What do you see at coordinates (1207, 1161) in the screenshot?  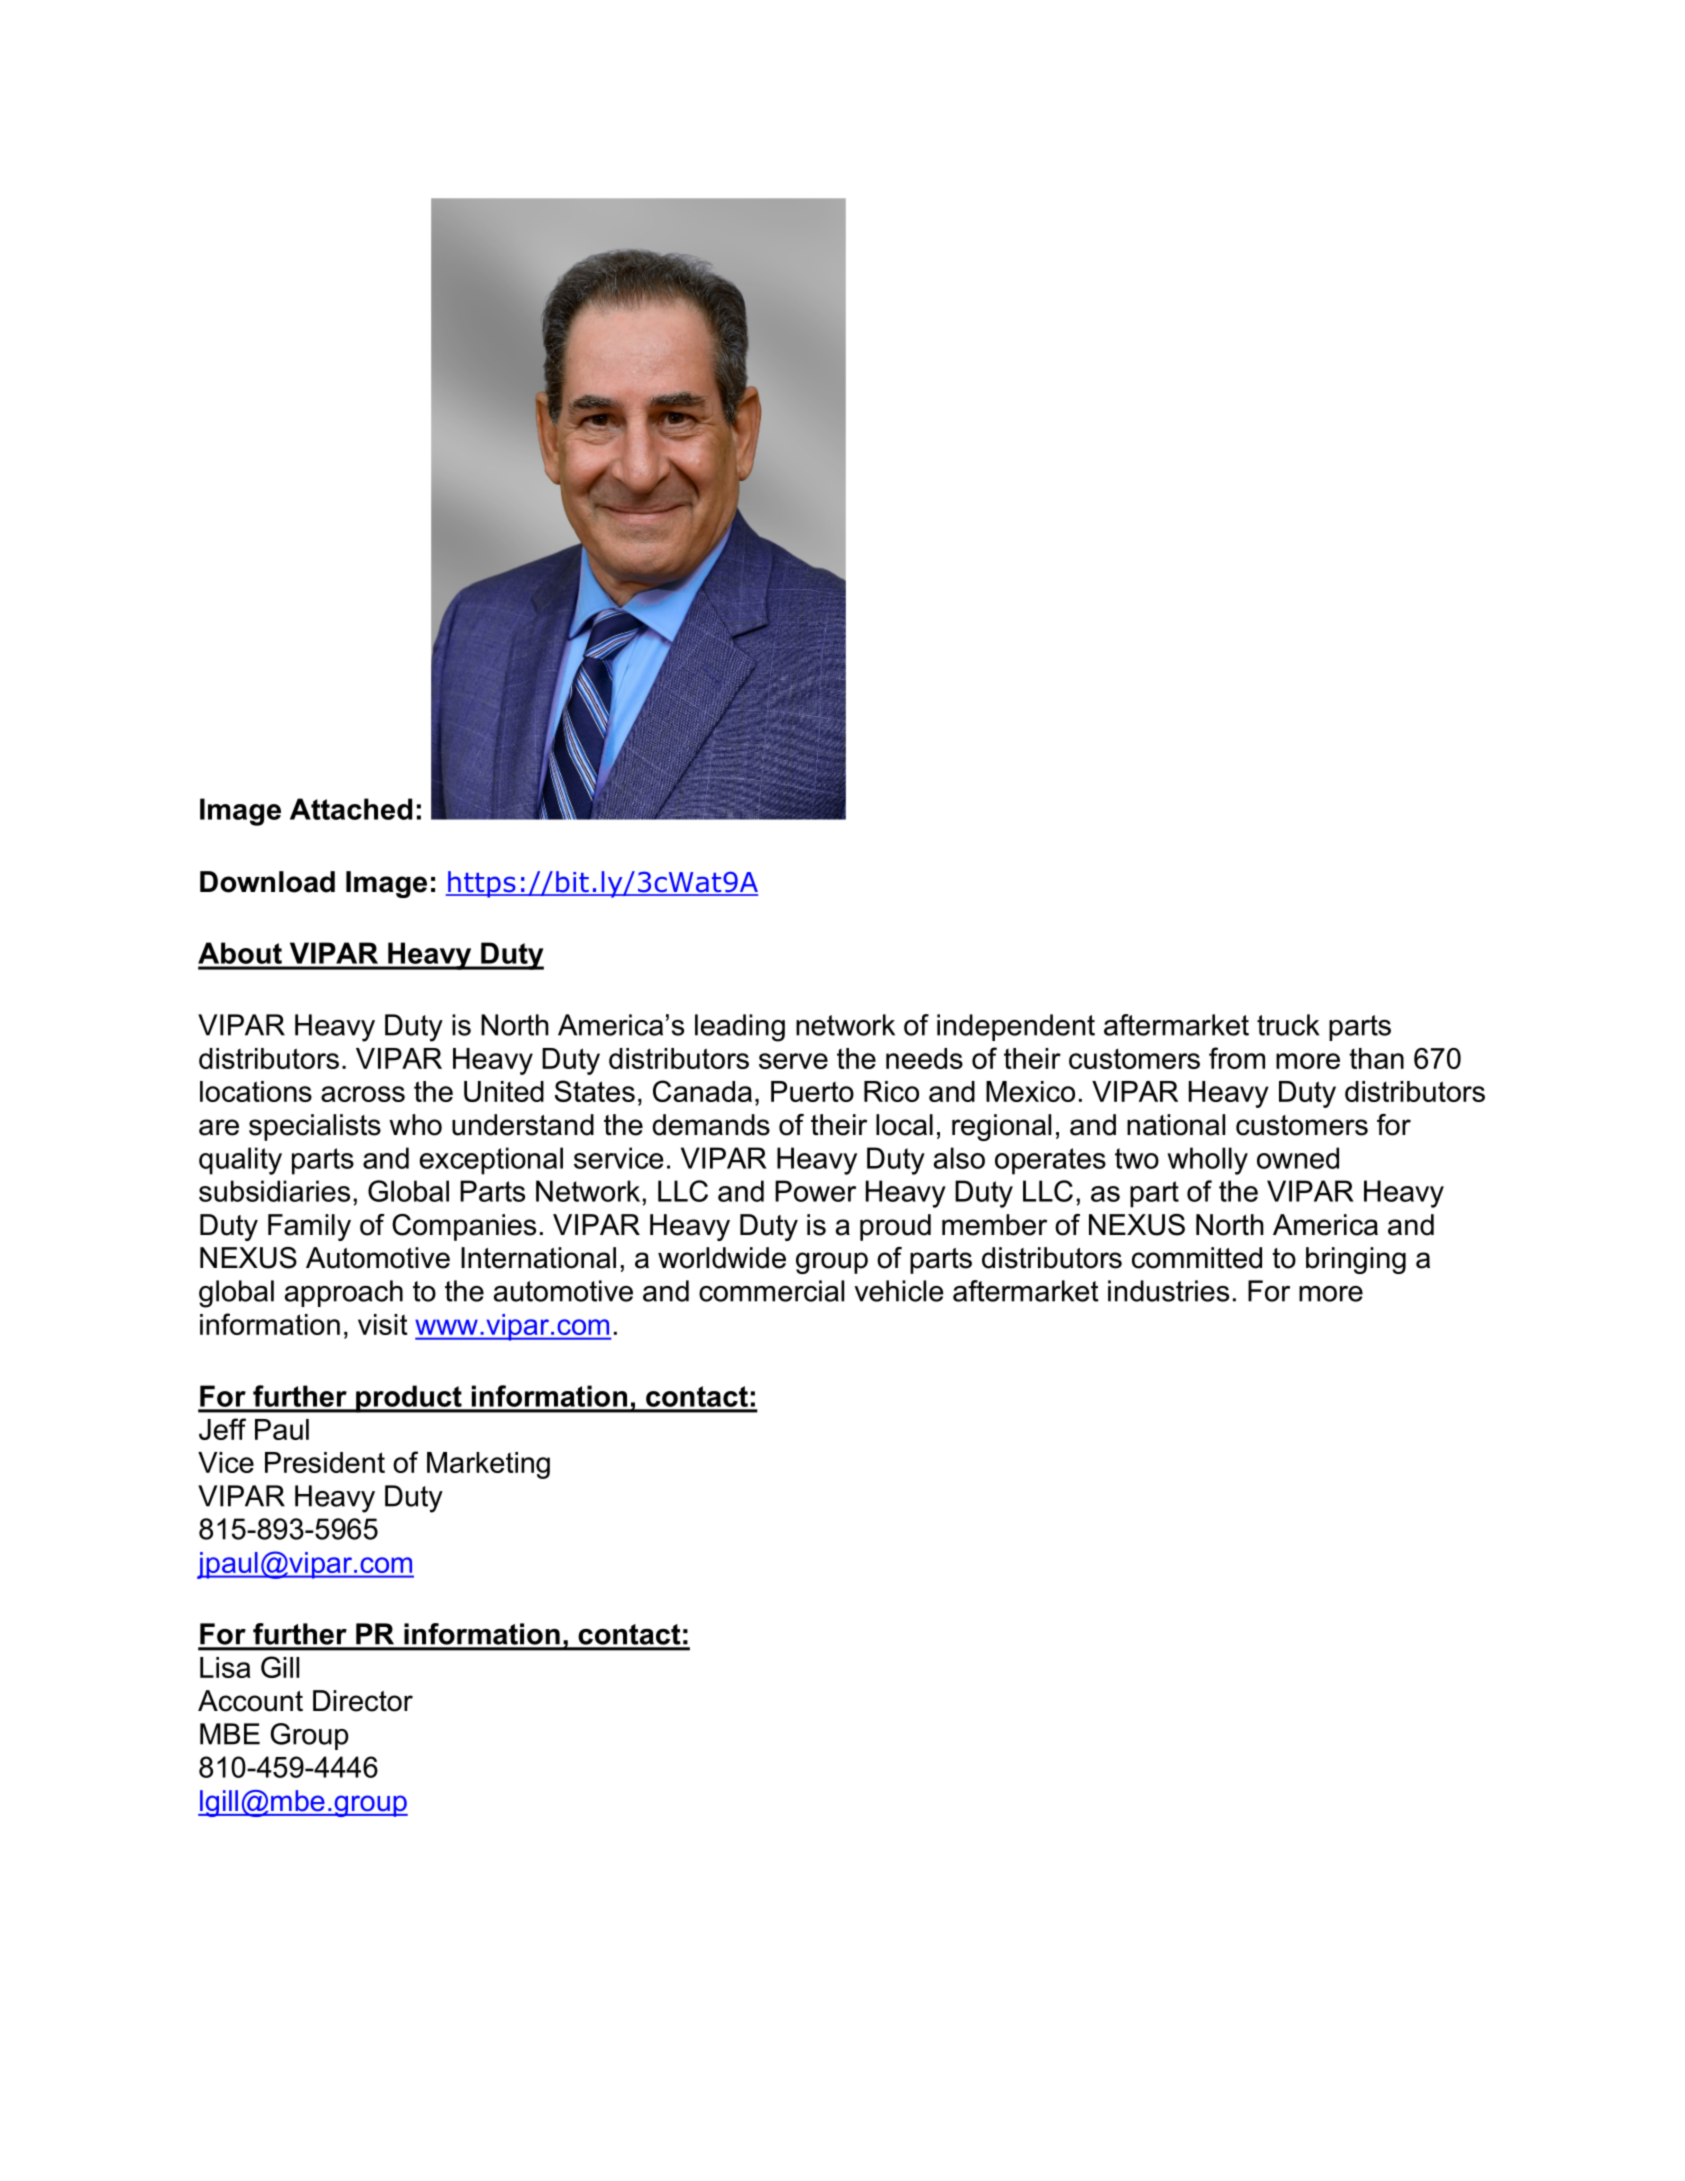 I see `wholly` at bounding box center [1207, 1161].
